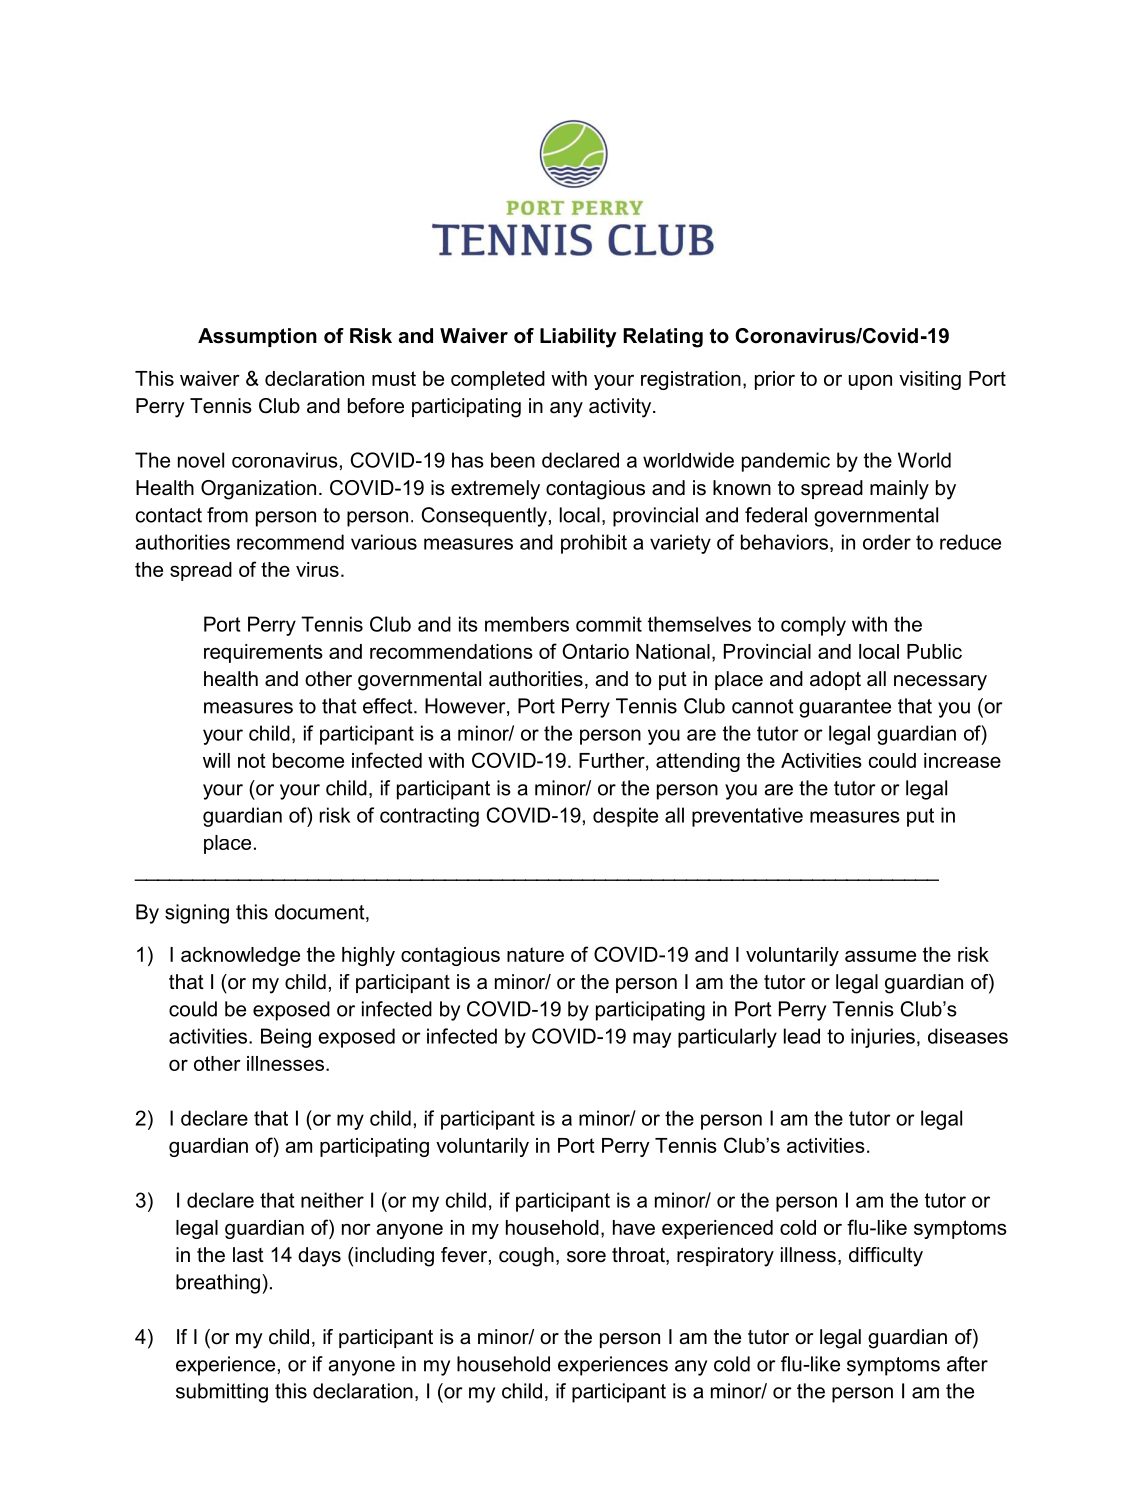 This screenshot has width=1148, height=1486. Describe the element at coordinates (625, 817) in the screenshot. I see `despite` at that location.
